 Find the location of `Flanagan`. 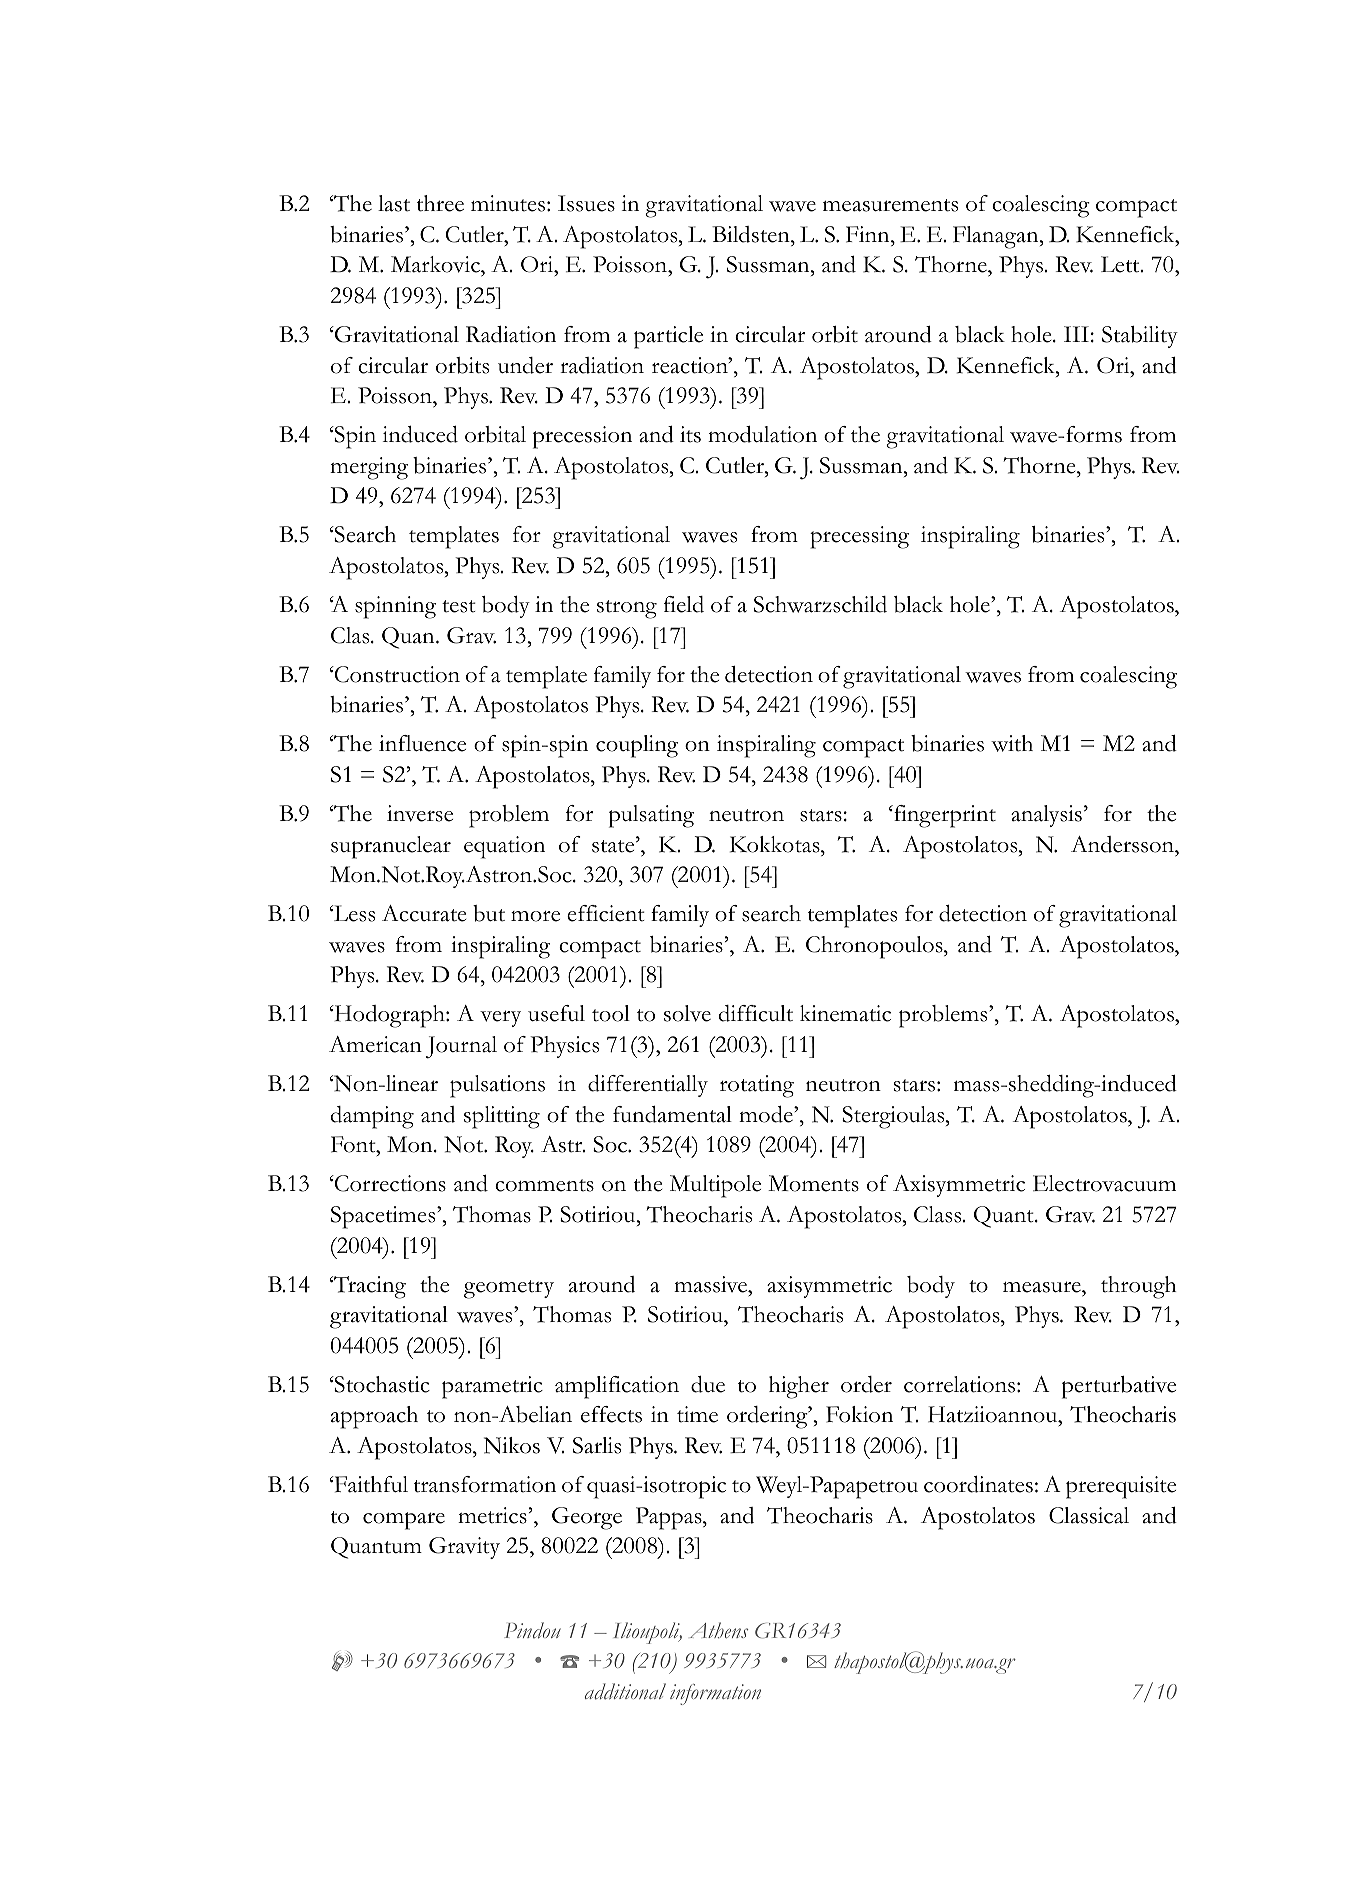

Flanagan is located at coordinates (997, 237).
